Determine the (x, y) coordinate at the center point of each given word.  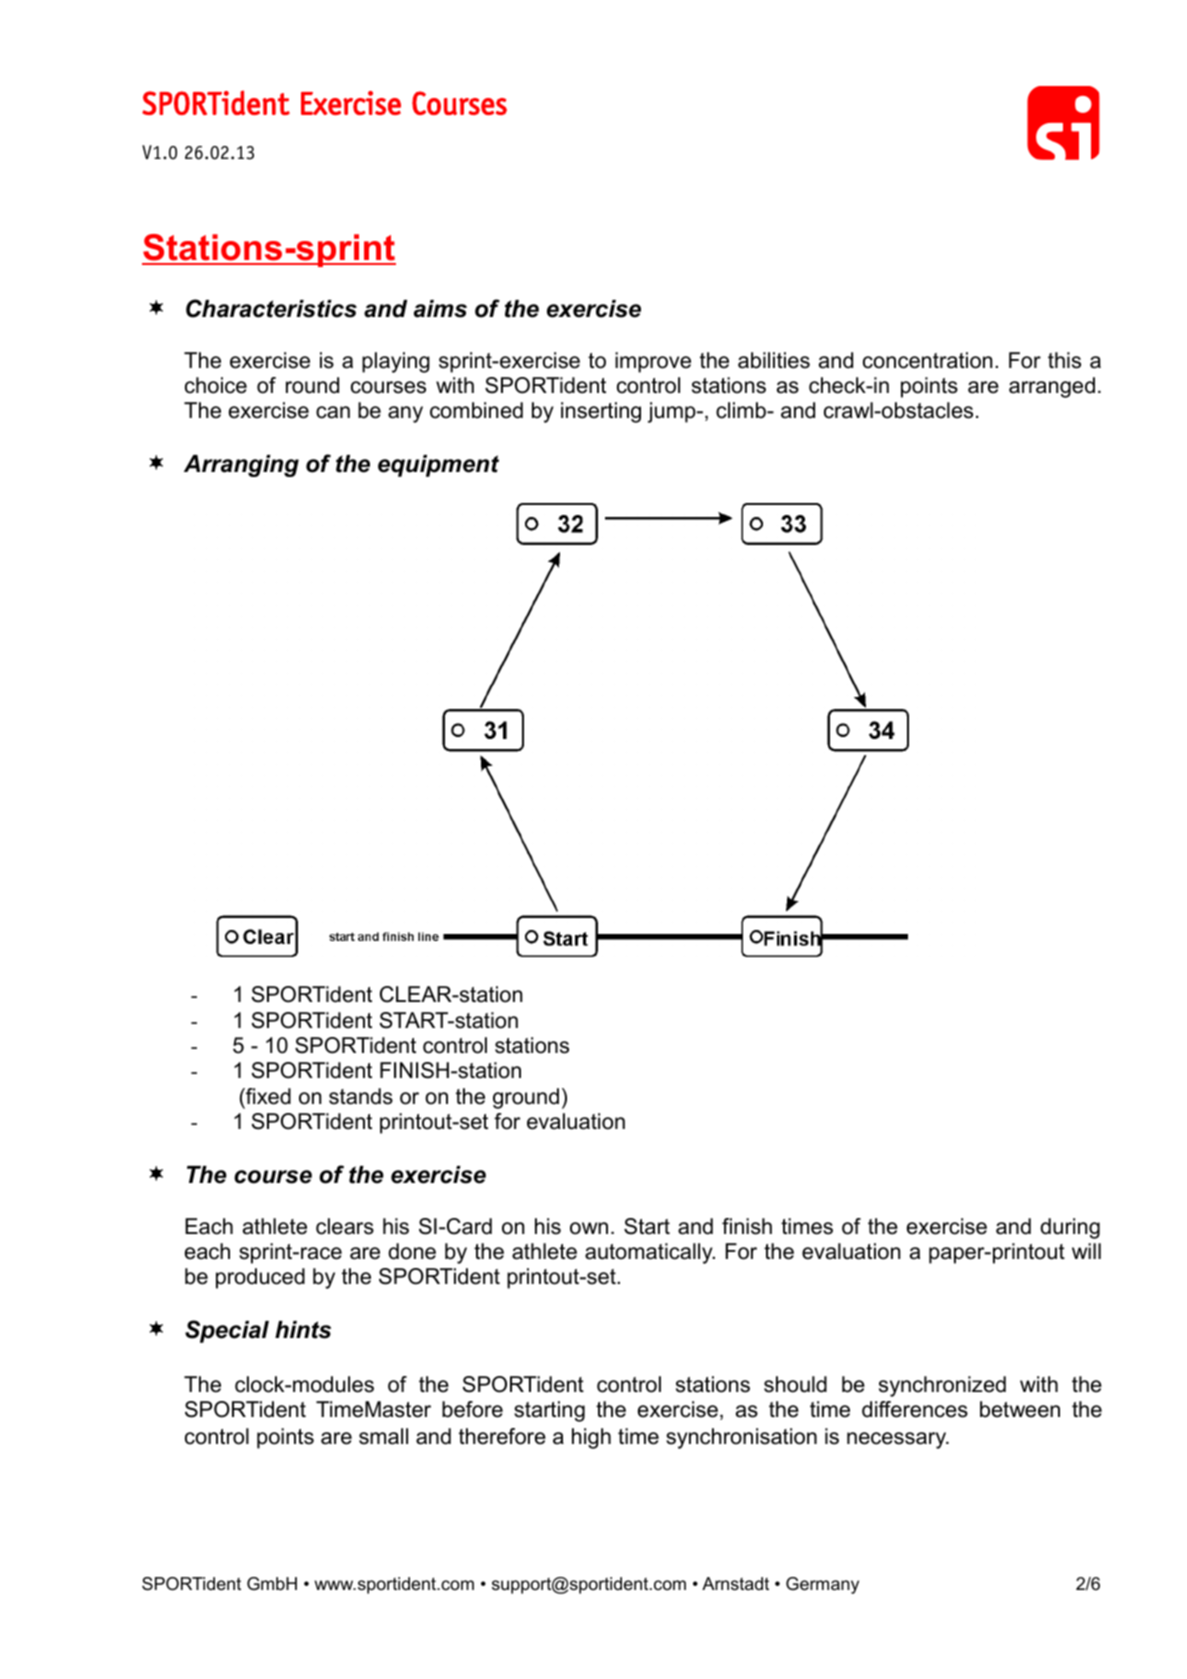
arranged (1052, 387)
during (1070, 1228)
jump (673, 412)
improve (653, 362)
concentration (927, 360)
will (1086, 1251)
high (591, 1438)
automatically (650, 1253)
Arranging (241, 466)
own (589, 1228)
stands (361, 1096)
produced (260, 1278)
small (383, 1436)
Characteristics (271, 308)
